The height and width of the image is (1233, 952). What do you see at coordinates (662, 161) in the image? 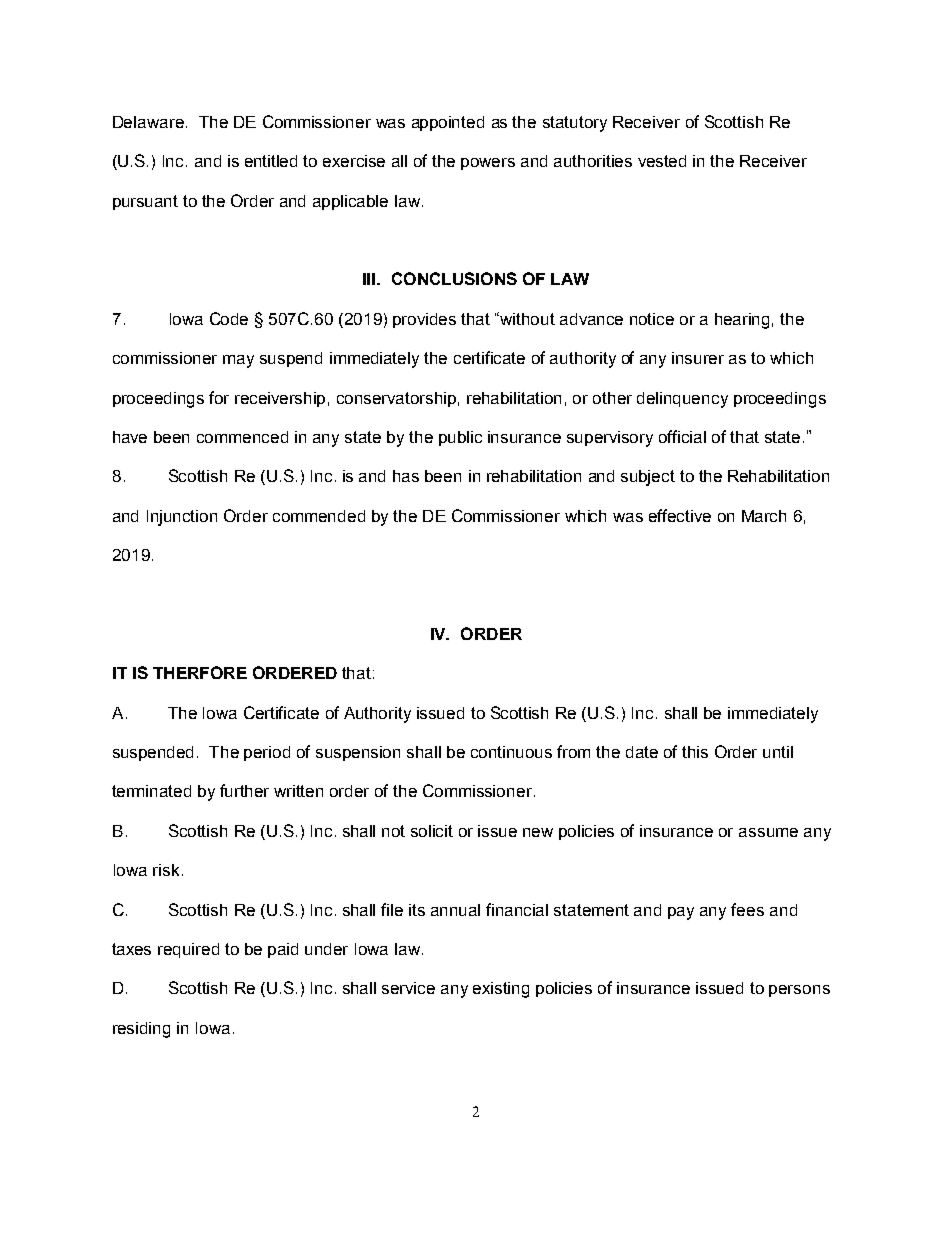
I see `vested` at bounding box center [662, 161].
